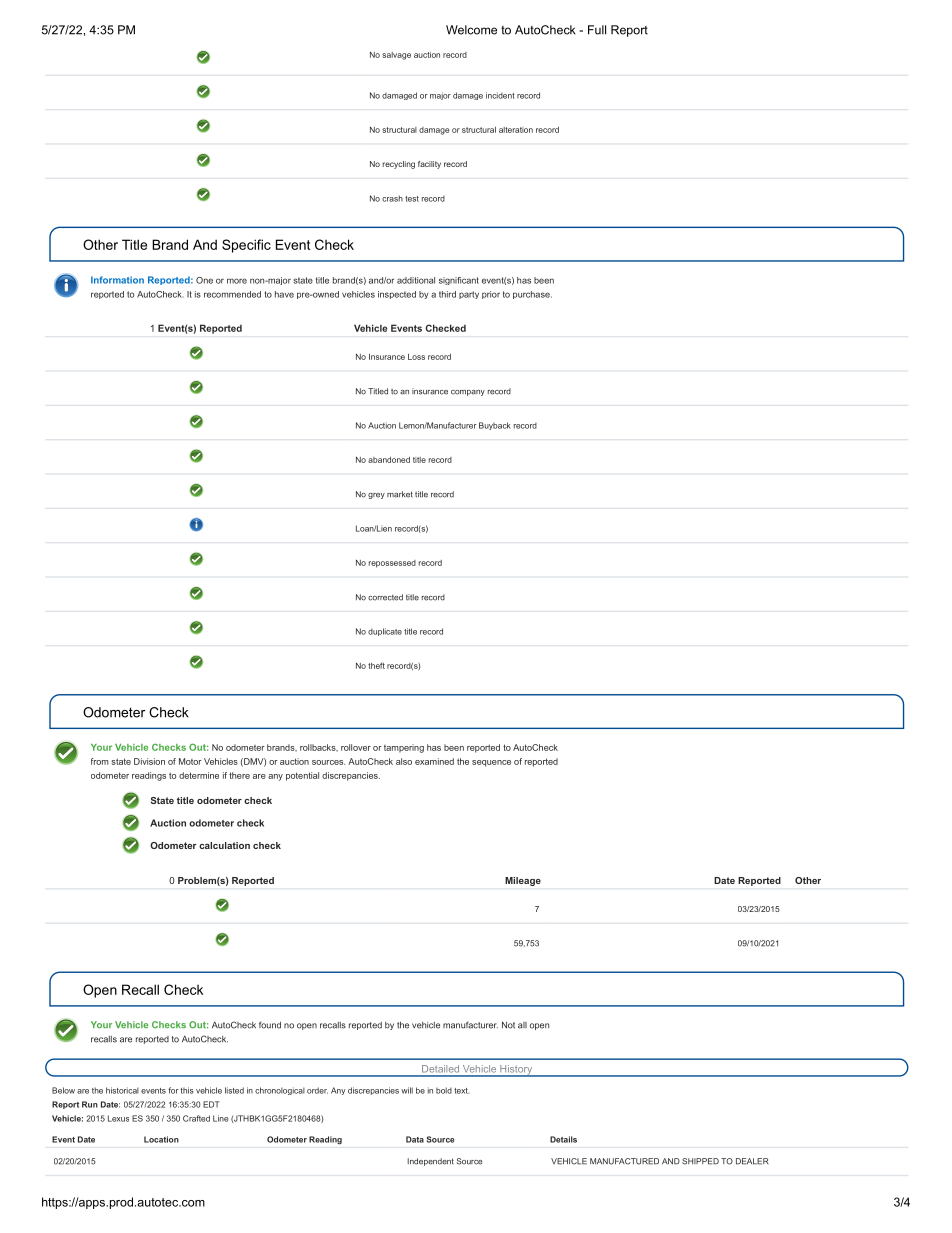 Image resolution: width=952 pixels, height=1233 pixels. Describe the element at coordinates (389, 460) in the screenshot. I see `abandoned` at that location.
